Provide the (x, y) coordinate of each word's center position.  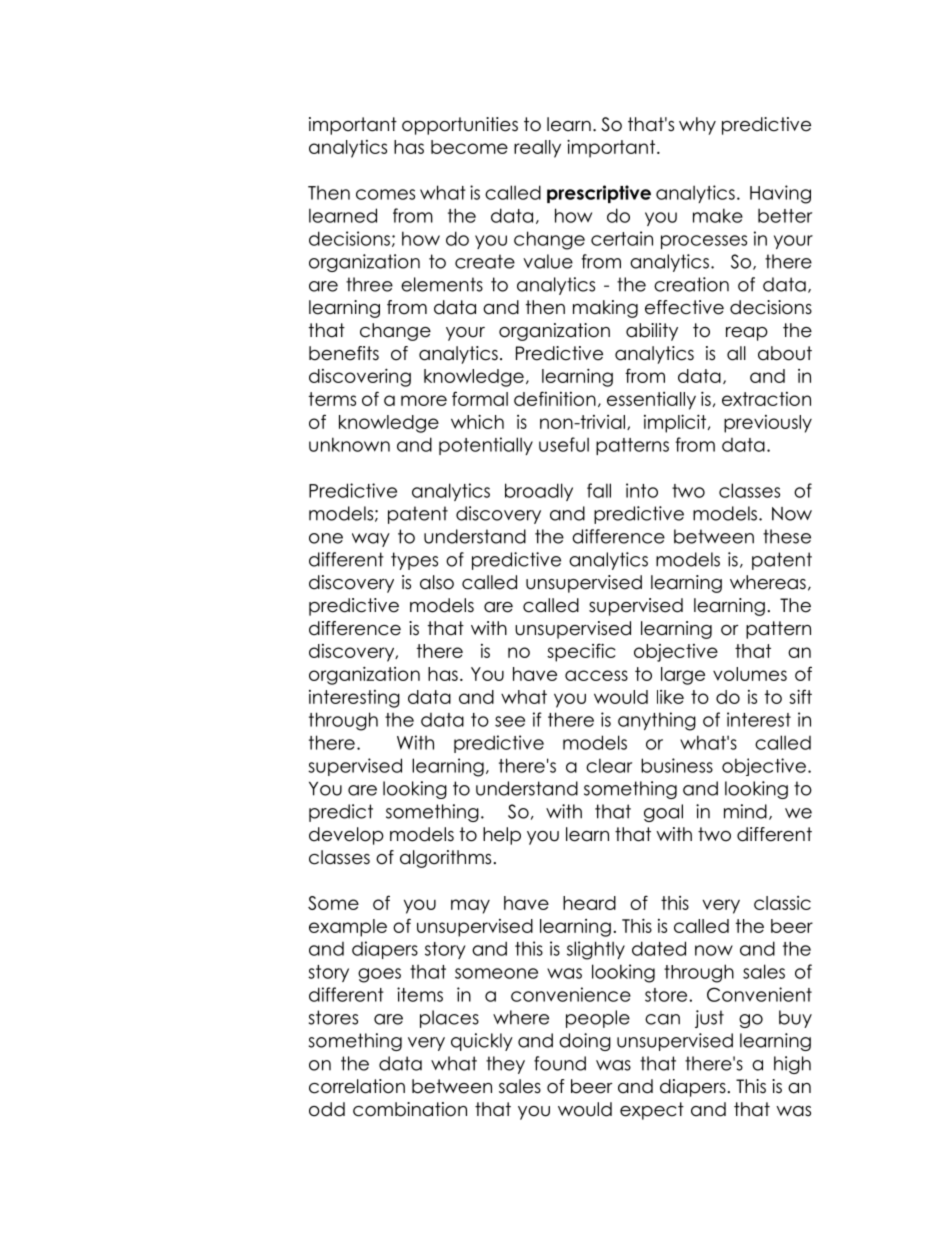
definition (555, 398)
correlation (357, 1086)
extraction (766, 399)
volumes (750, 674)
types (414, 561)
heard (589, 903)
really (537, 149)
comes (385, 194)
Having (780, 194)
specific (581, 652)
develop (346, 836)
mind (745, 811)
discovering (360, 377)
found (560, 1063)
